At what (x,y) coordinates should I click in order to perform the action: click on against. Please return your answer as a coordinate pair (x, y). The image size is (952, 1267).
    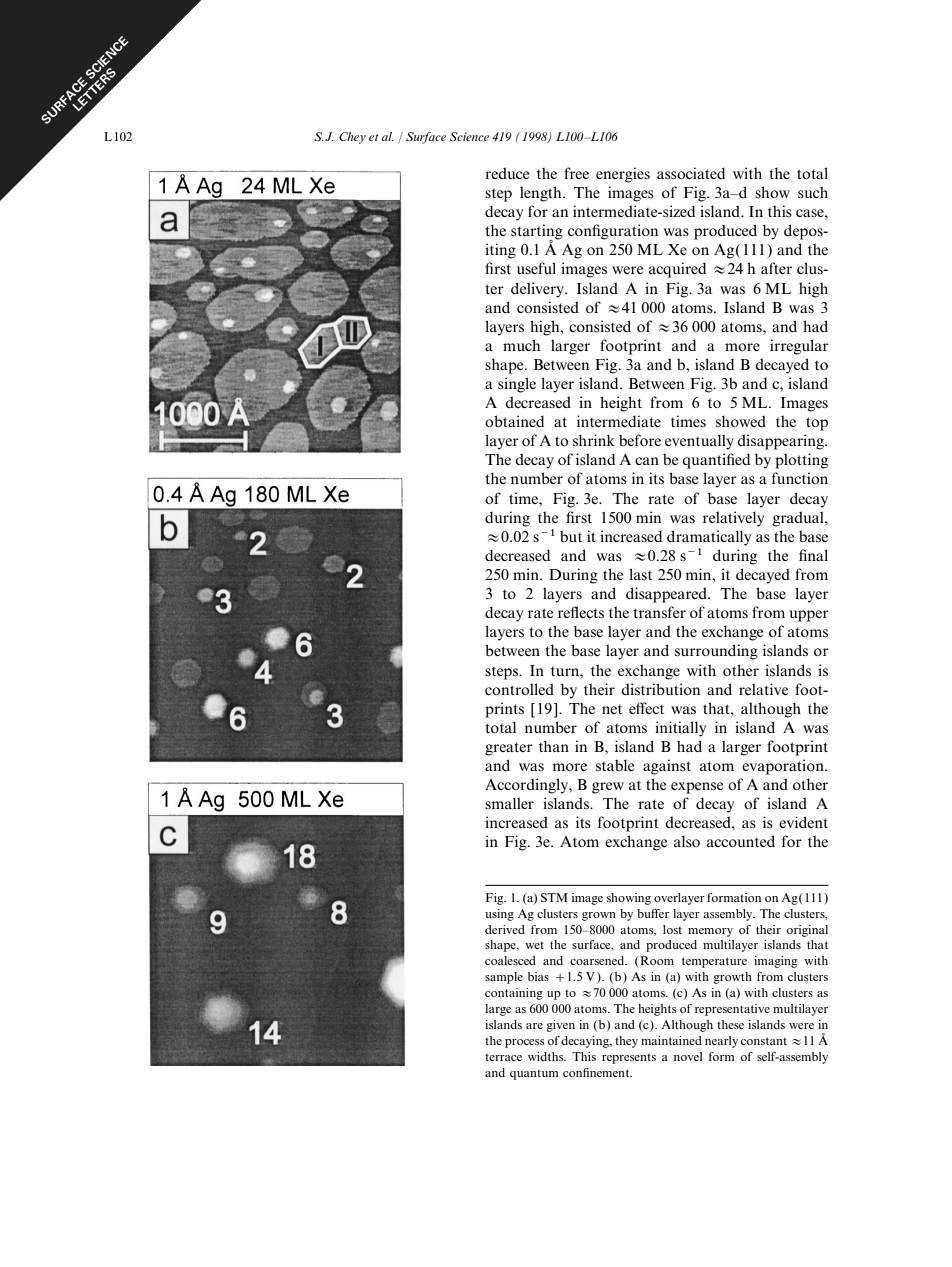
    Looking at the image, I should click on (667, 767).
